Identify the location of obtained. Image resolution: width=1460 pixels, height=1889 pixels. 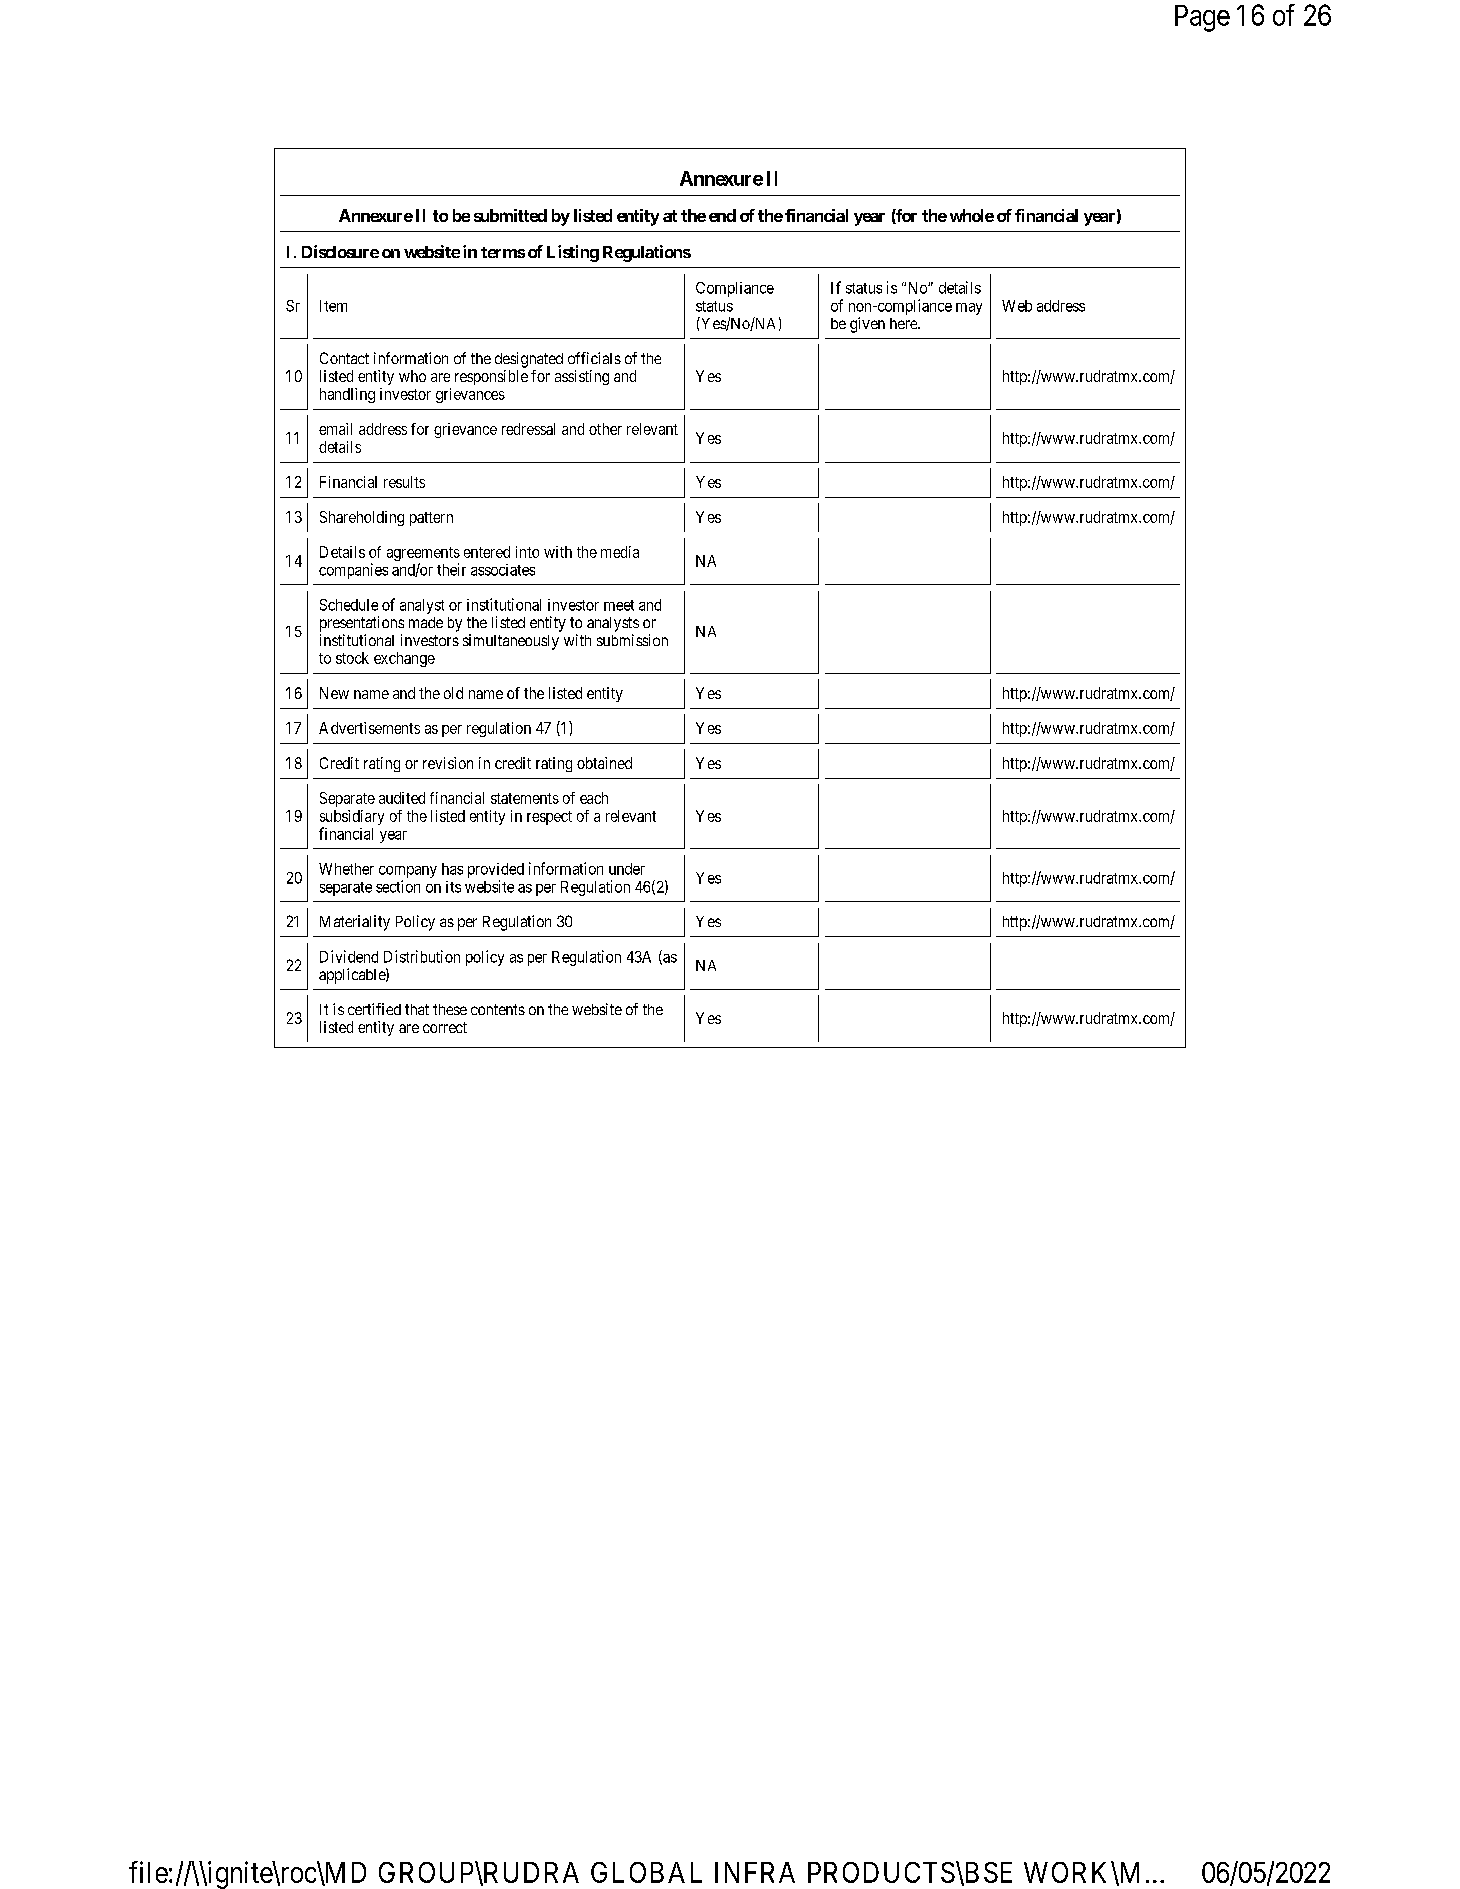
(604, 763).
